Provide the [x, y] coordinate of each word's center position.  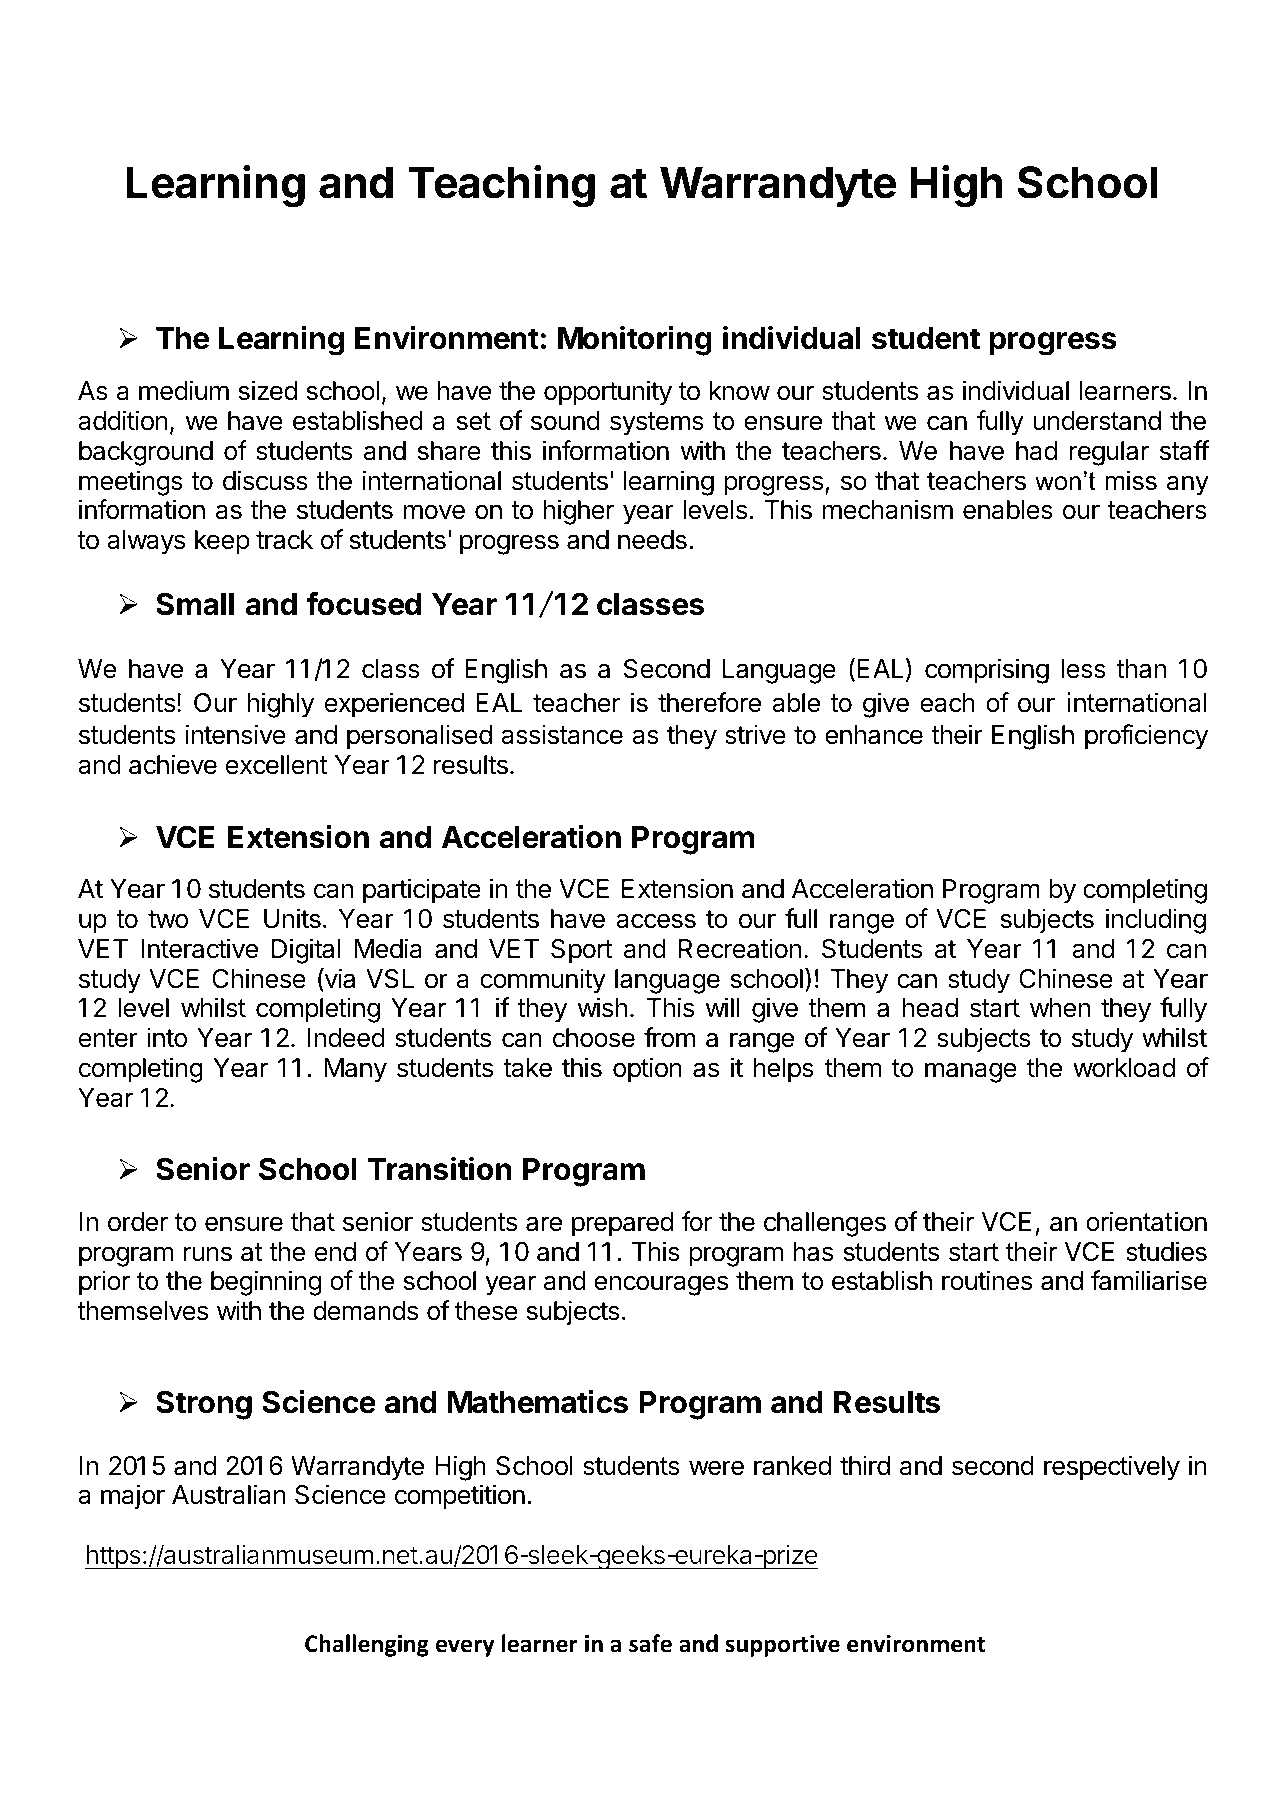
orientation [1146, 1221]
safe [650, 1643]
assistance [562, 734]
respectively [1112, 1468]
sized [268, 390]
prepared [622, 1224]
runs [208, 1254]
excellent [277, 765]
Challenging [367, 1645]
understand [1097, 421]
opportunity [608, 393]
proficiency [1146, 737]
